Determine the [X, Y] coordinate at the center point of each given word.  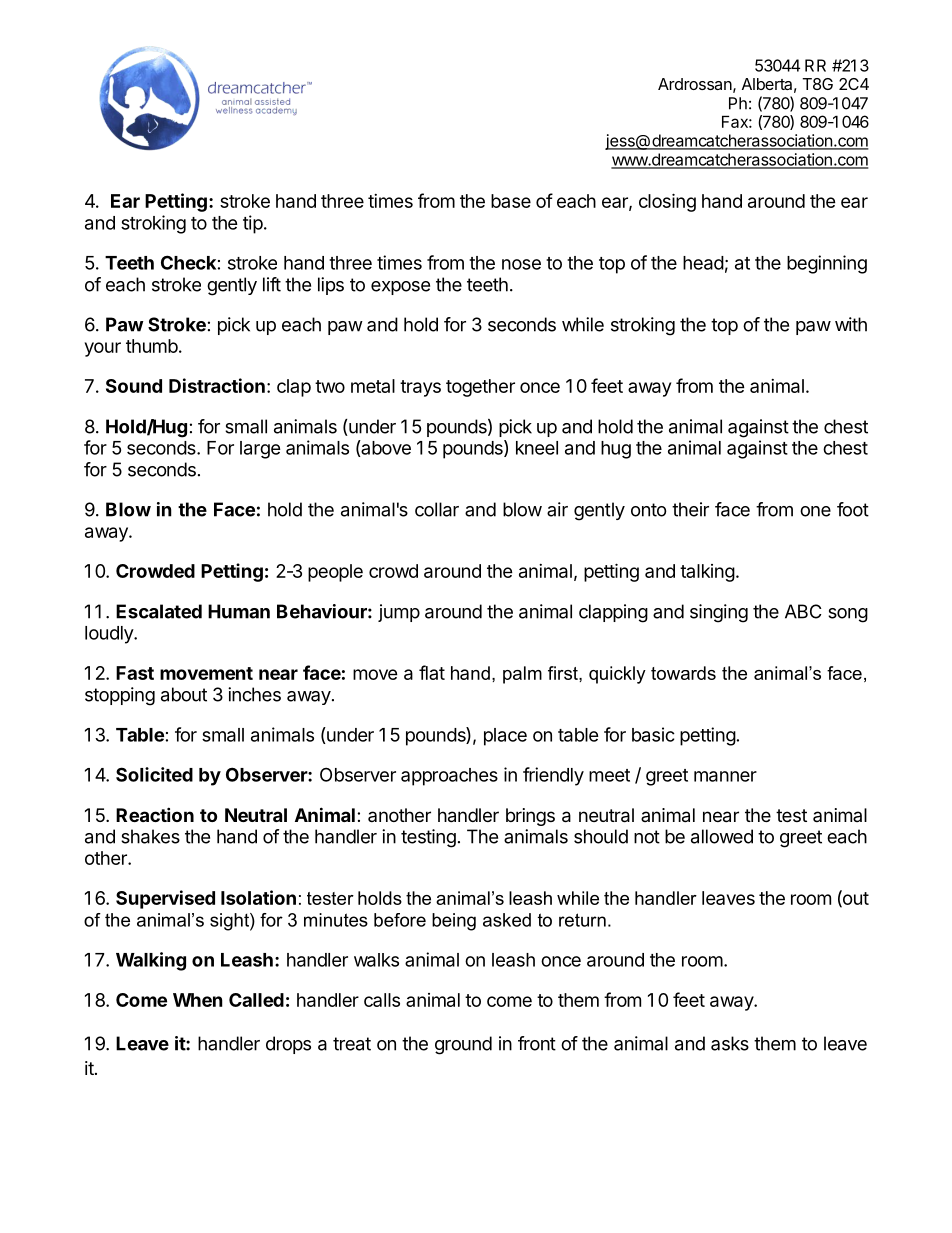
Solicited [154, 774]
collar [437, 509]
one [815, 511]
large [260, 450]
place [505, 737]
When [198, 1000]
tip [253, 224]
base [511, 201]
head [703, 263]
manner [725, 776]
